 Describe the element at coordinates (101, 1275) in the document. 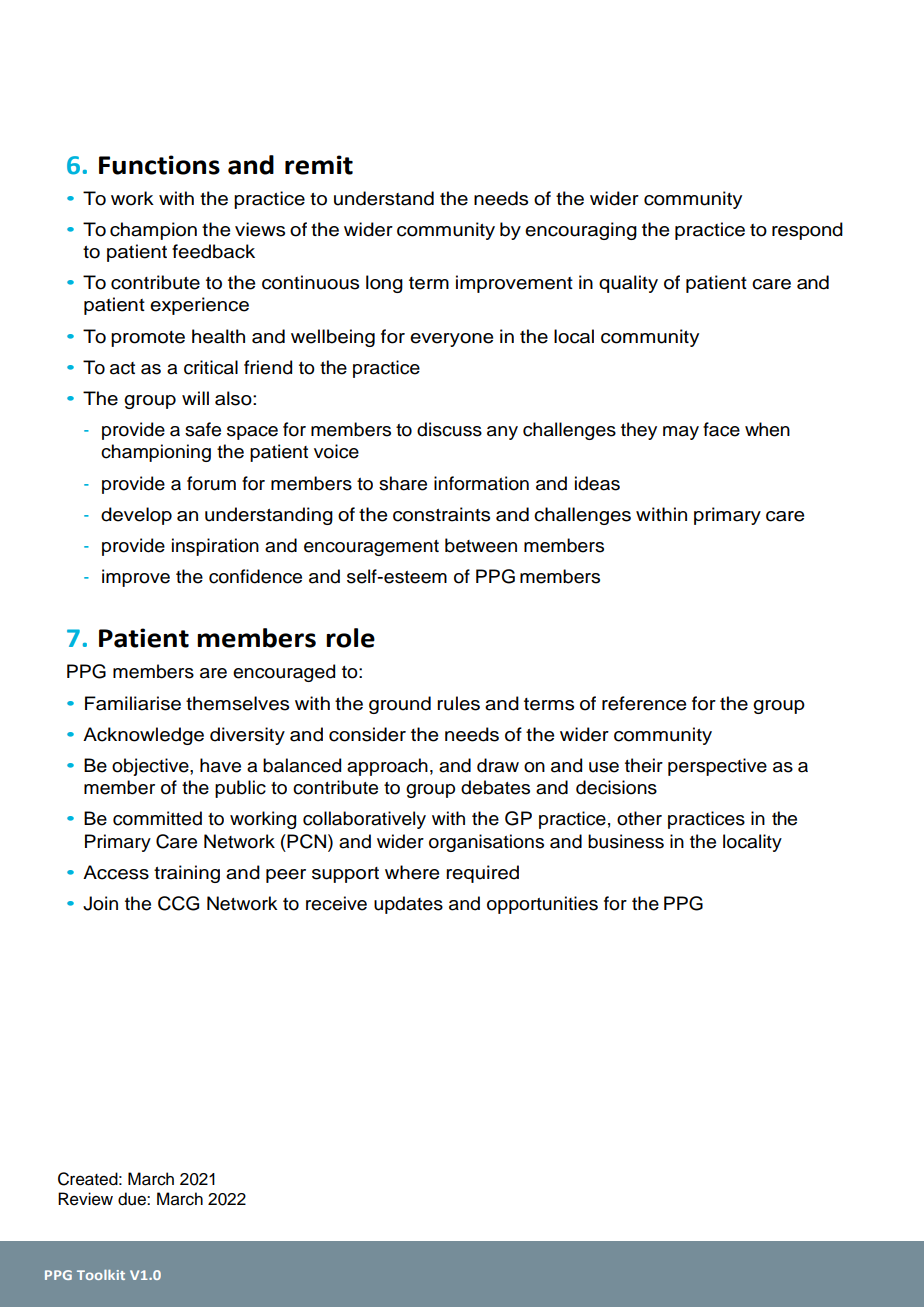

I see `Toolkit` at that location.
